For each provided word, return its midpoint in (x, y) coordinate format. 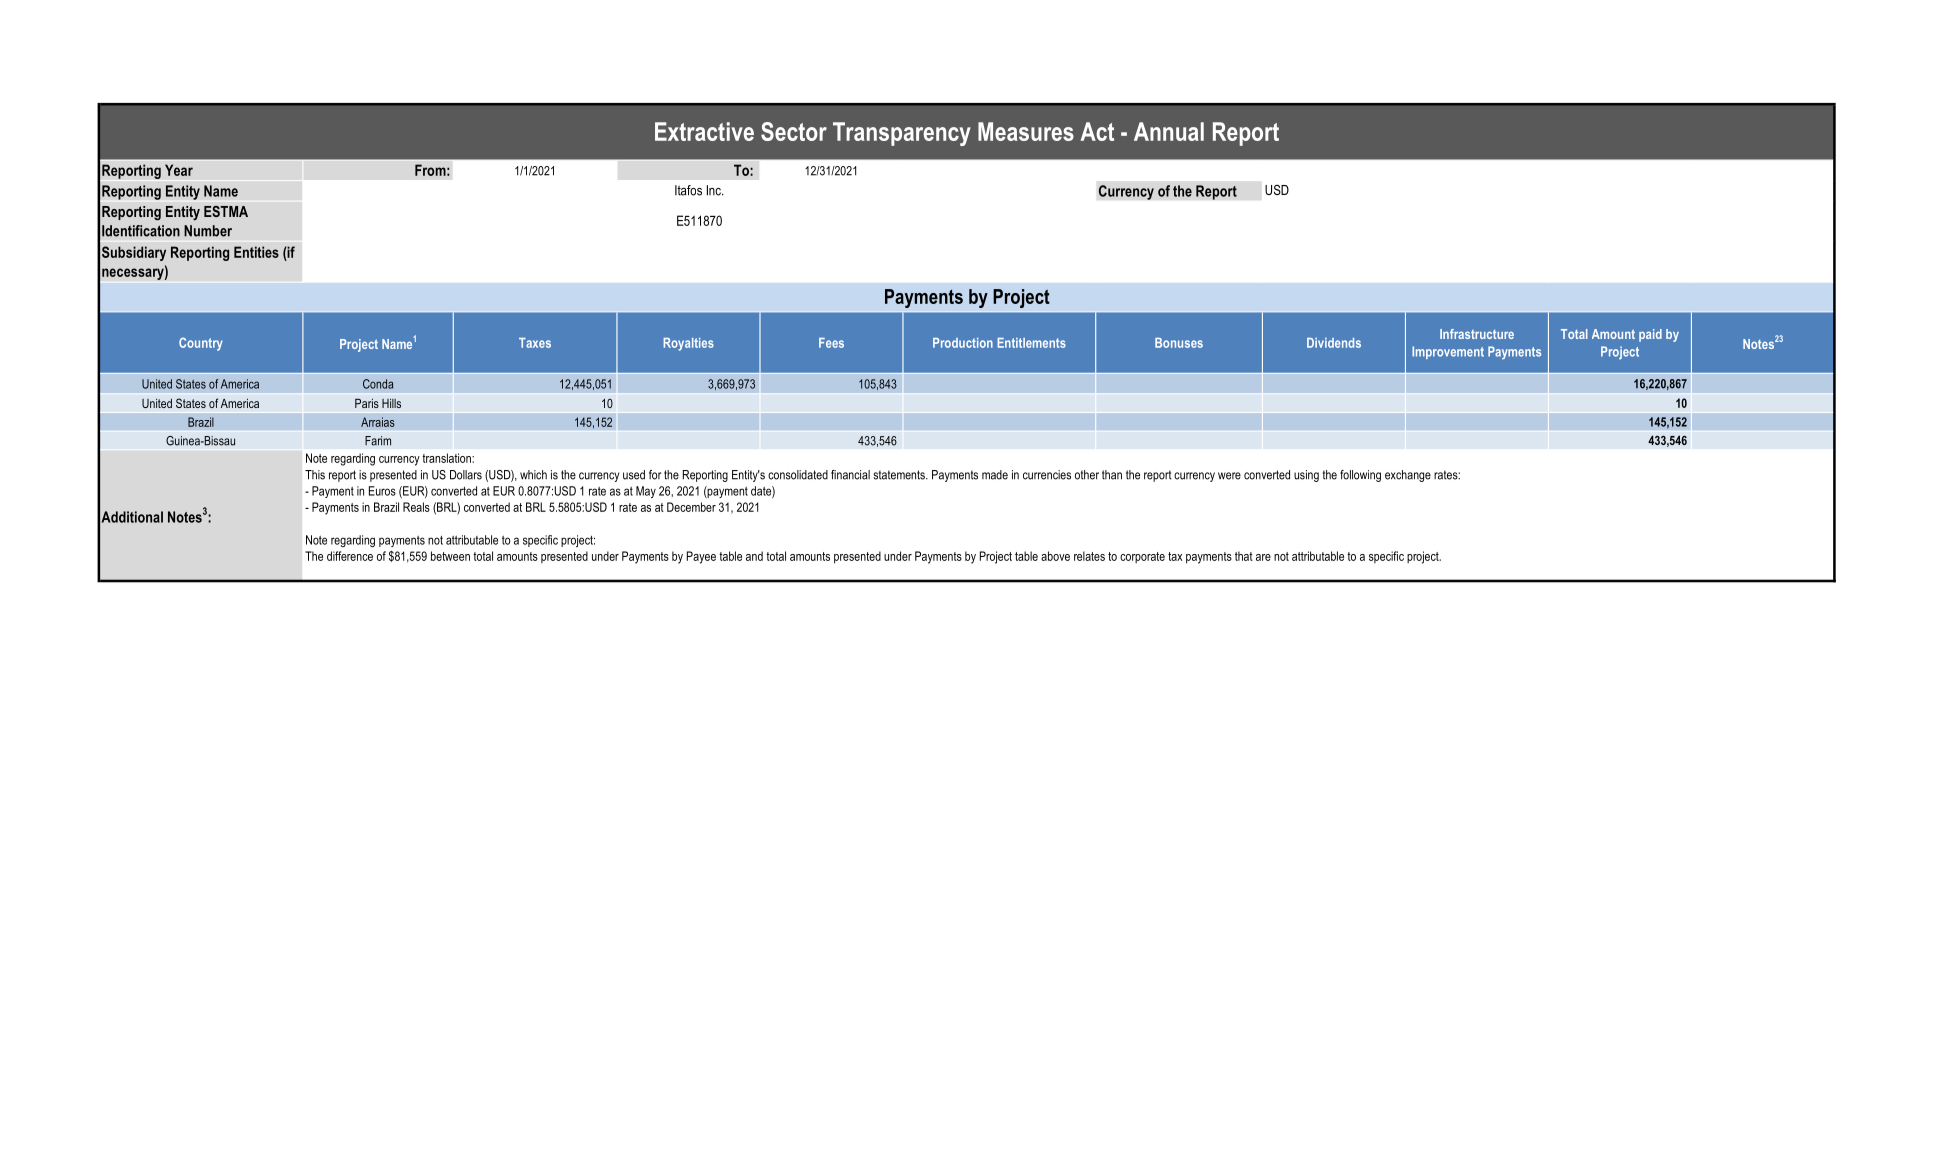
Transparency (902, 134)
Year (179, 170)
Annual (1169, 131)
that (1244, 556)
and (754, 556)
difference (350, 556)
